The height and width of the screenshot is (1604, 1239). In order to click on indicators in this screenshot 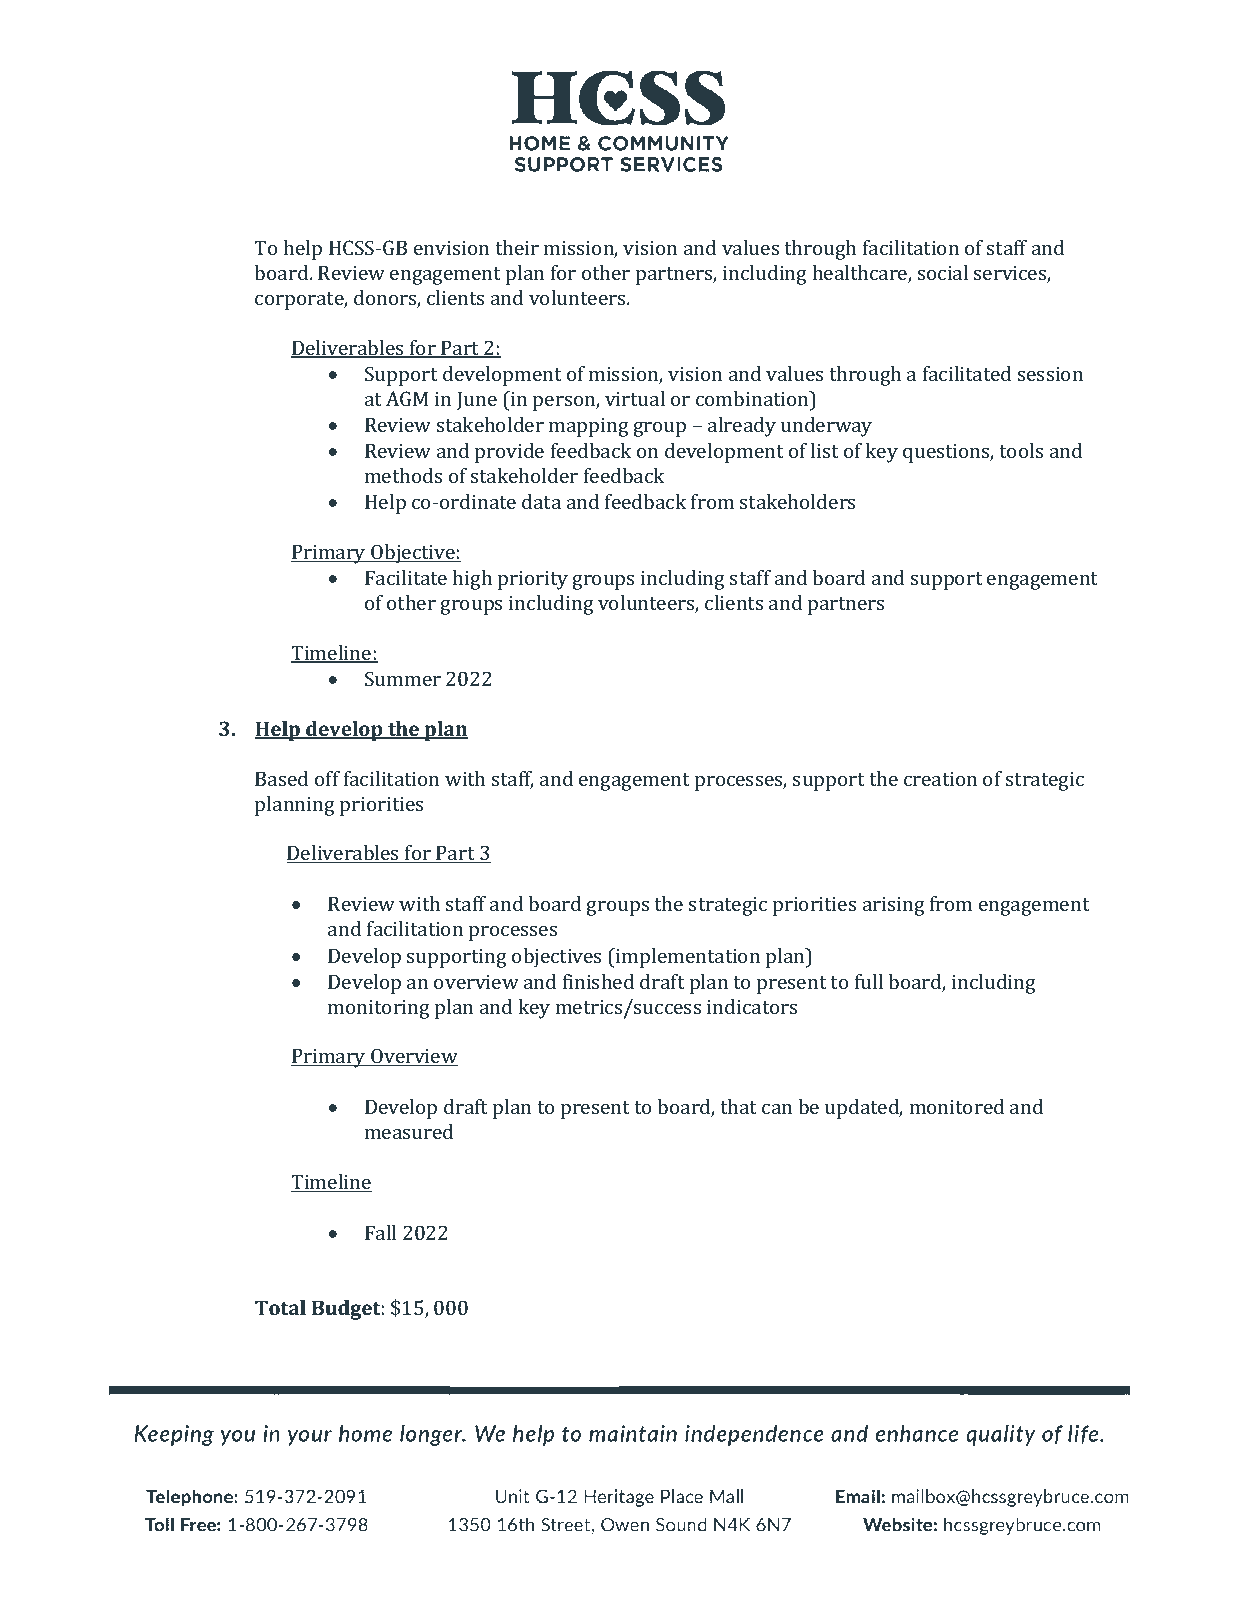, I will do `click(752, 1006)`.
